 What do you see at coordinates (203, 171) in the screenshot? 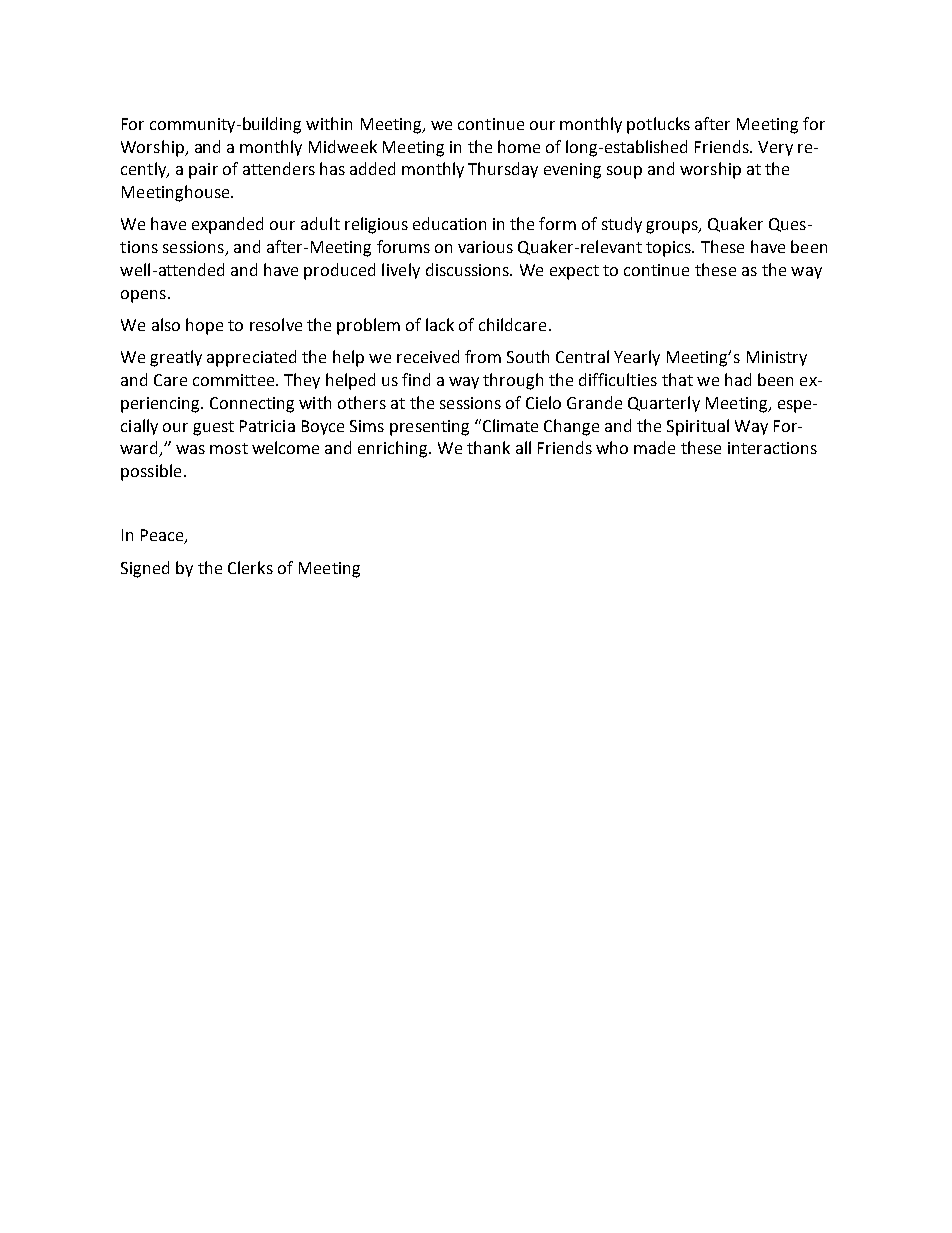
I see `pair` at bounding box center [203, 171].
